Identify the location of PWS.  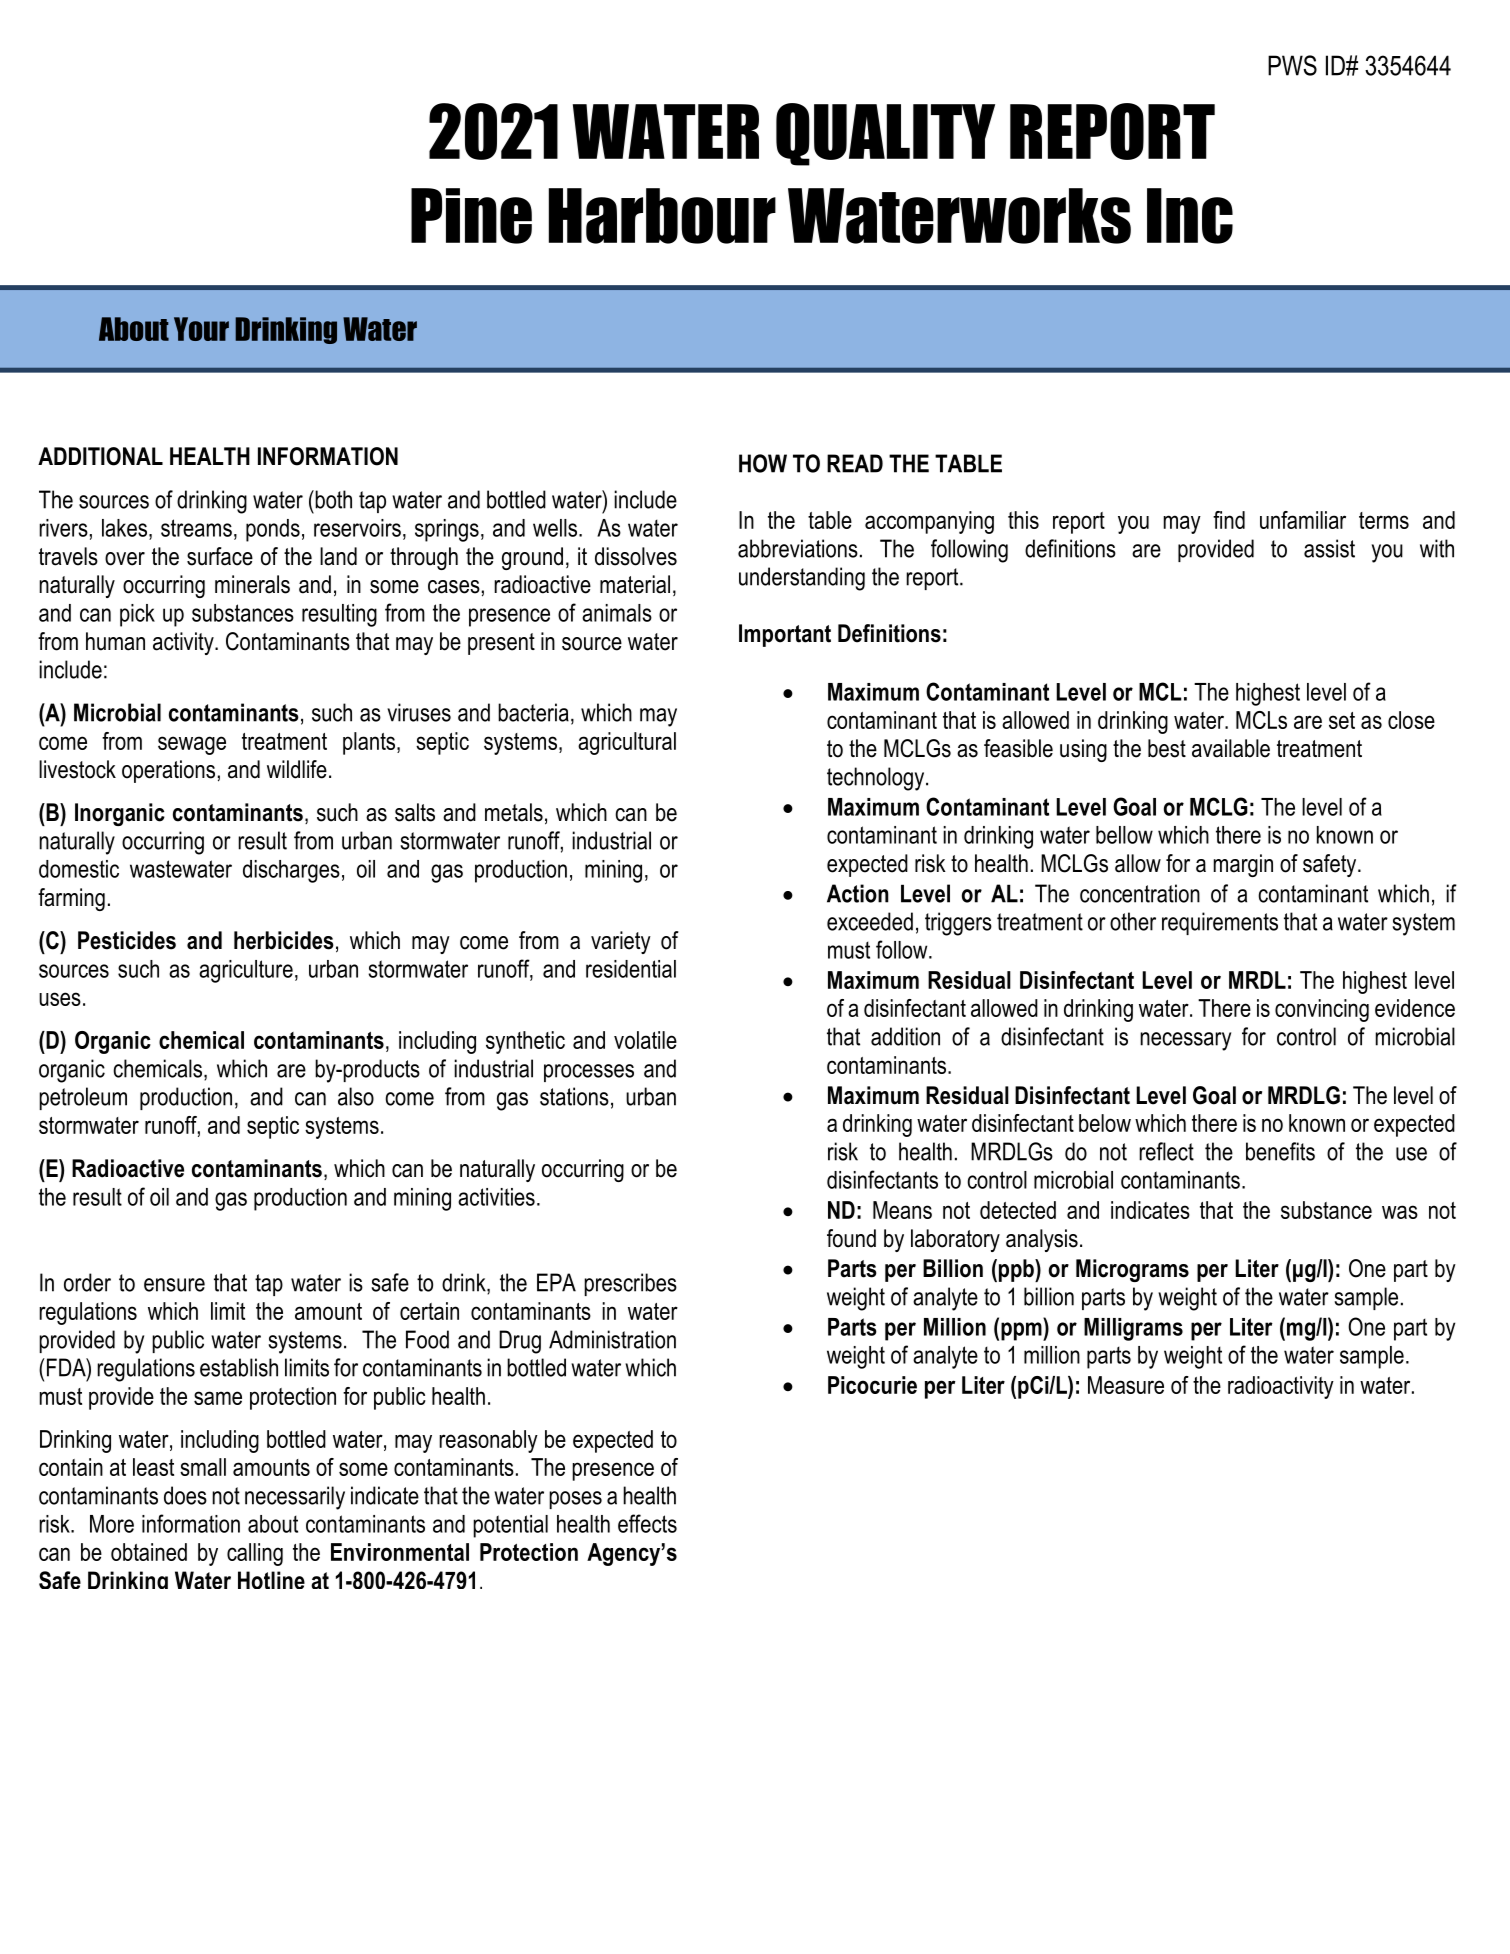
(1292, 65).
